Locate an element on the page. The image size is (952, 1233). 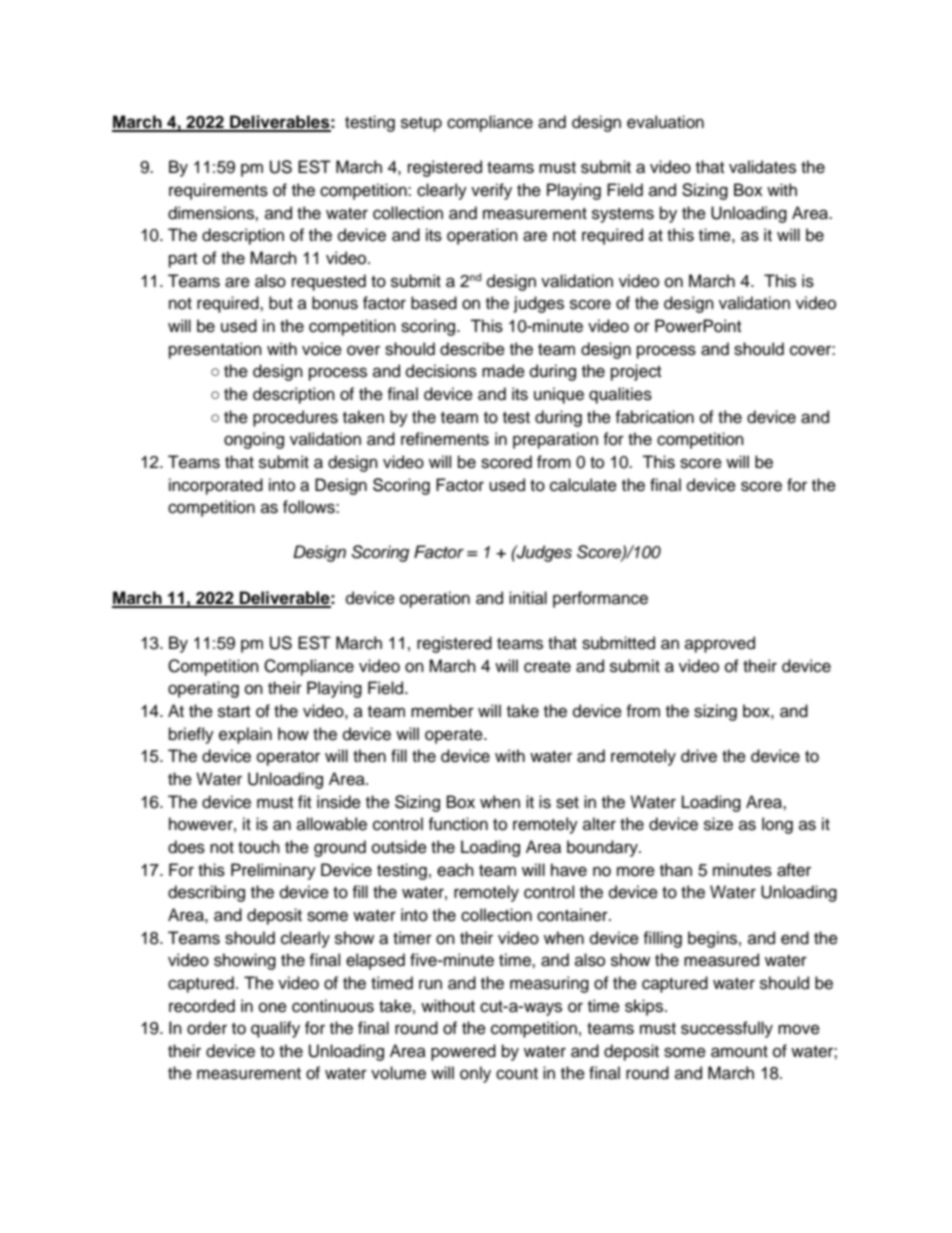
project is located at coordinates (636, 372).
